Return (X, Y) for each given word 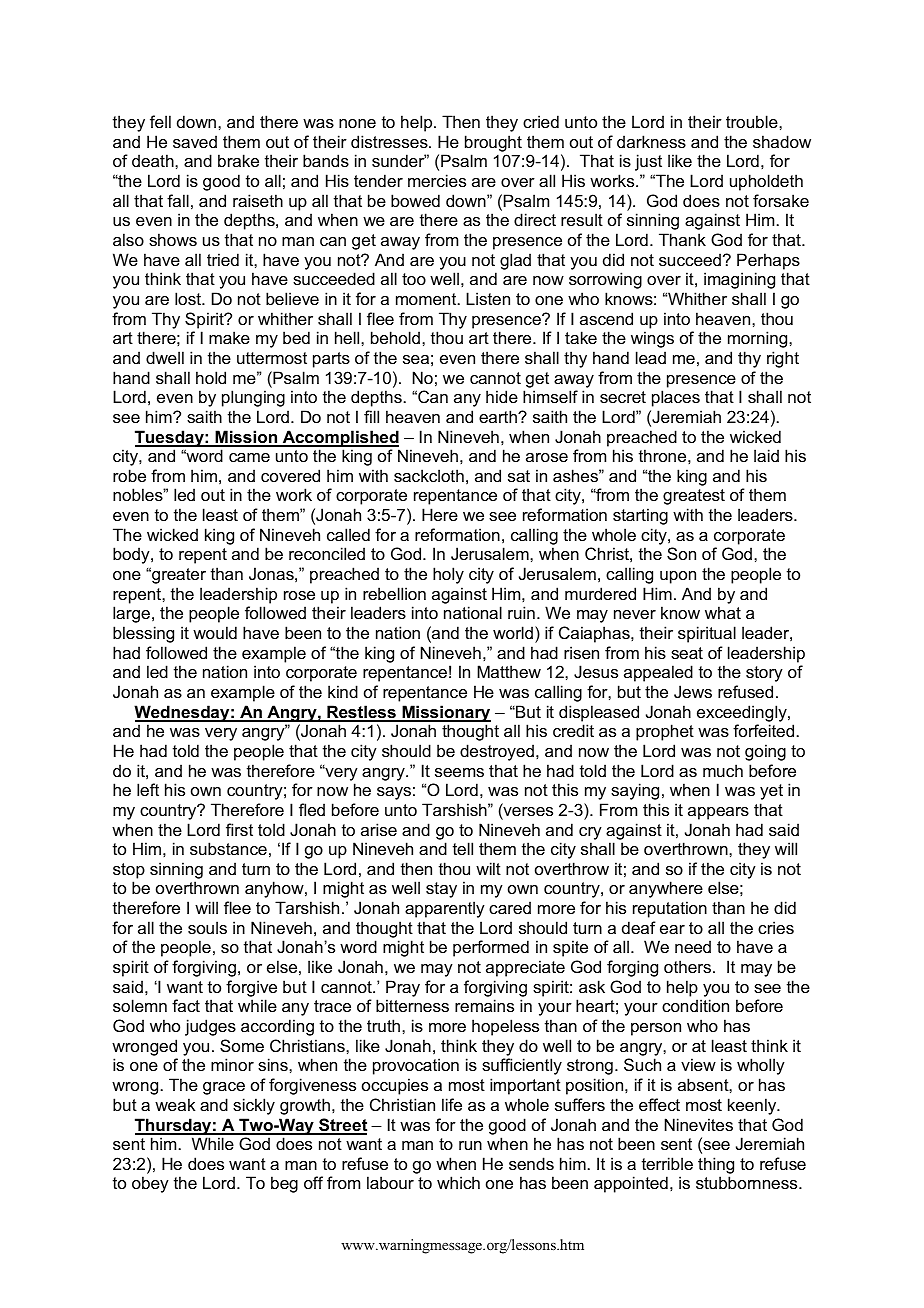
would (215, 632)
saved (195, 141)
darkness (651, 141)
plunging (253, 398)
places (676, 398)
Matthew (509, 671)
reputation (670, 909)
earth (499, 416)
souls (207, 927)
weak (175, 1104)
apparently (445, 909)
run (470, 1145)
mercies (437, 180)
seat (687, 653)
